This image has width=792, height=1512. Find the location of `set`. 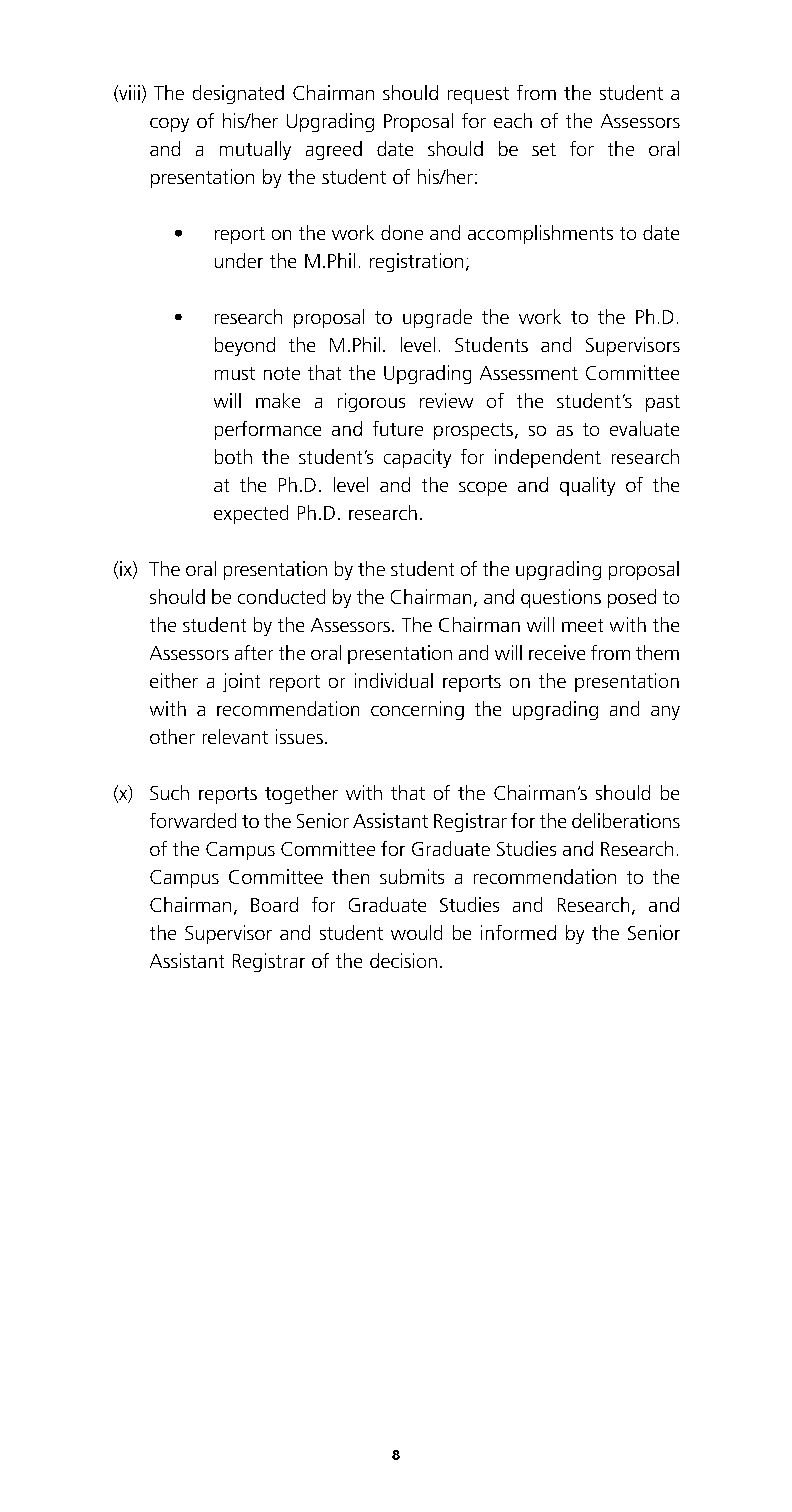

set is located at coordinates (544, 149).
